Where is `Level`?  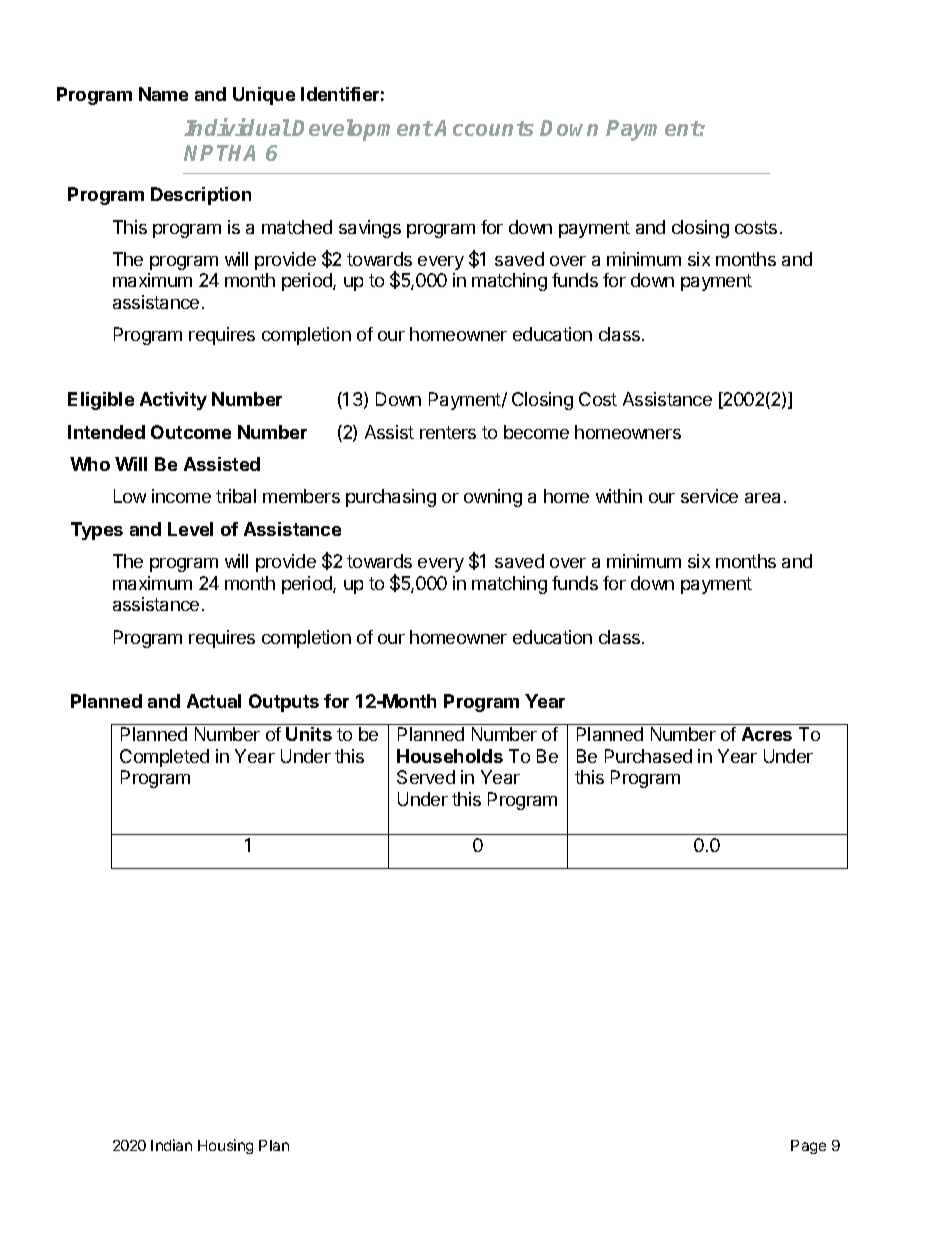 Level is located at coordinates (190, 529).
